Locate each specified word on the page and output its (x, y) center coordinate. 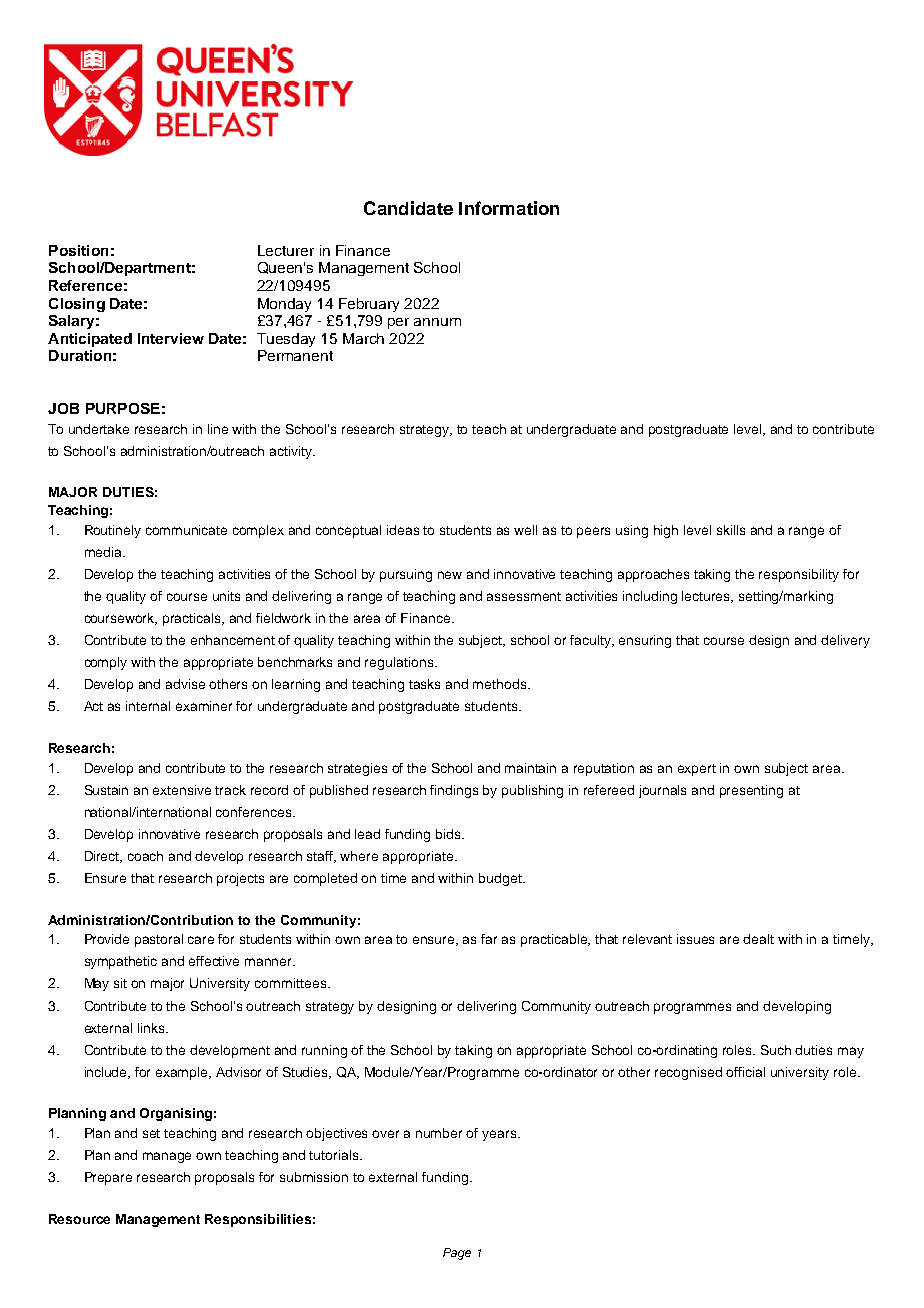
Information (509, 208)
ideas (403, 530)
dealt (758, 939)
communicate (186, 530)
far (489, 939)
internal (148, 706)
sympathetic (121, 962)
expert (697, 770)
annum (437, 322)
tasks (424, 684)
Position (78, 250)
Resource (79, 1219)
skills (731, 530)
